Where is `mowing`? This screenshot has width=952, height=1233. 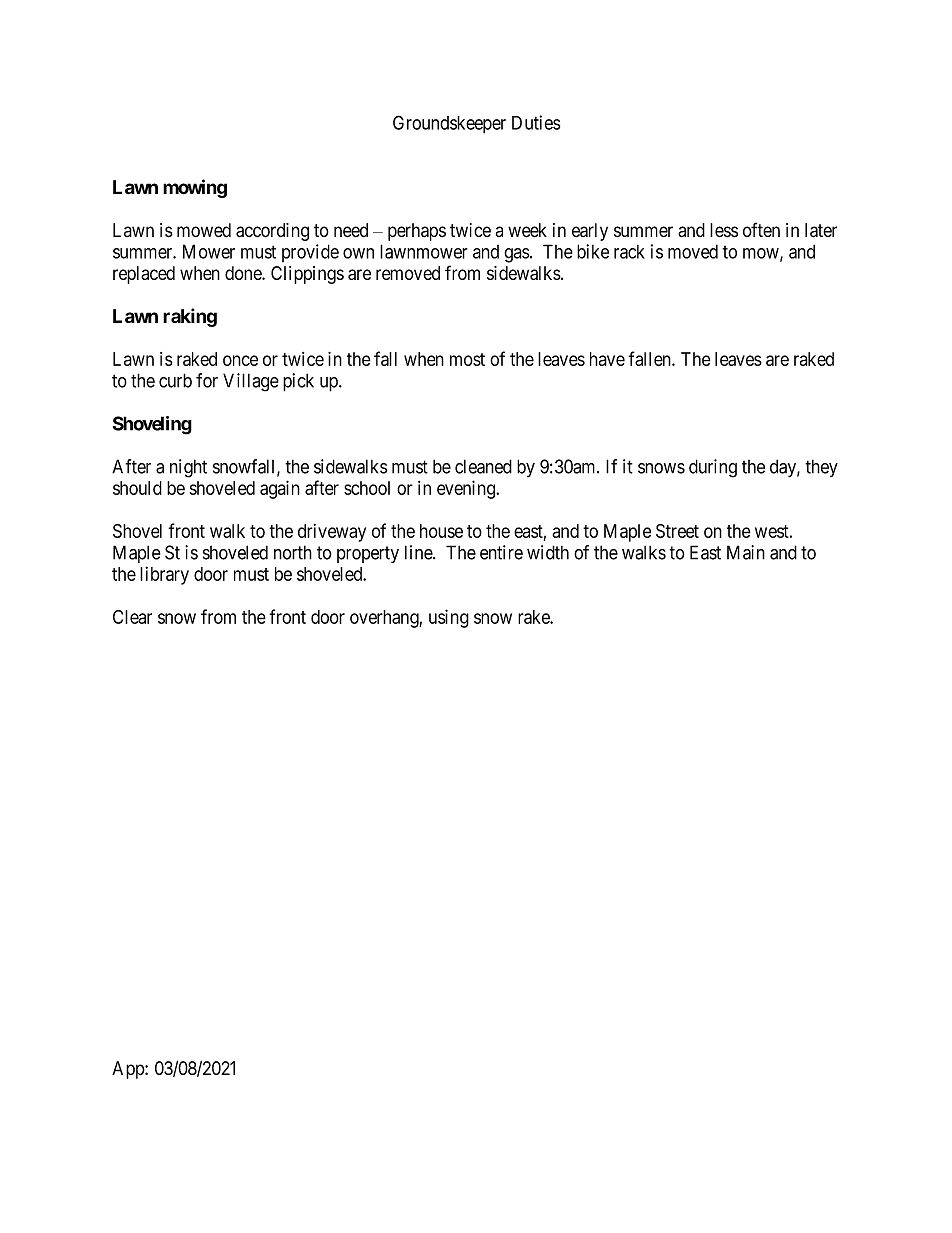 mowing is located at coordinates (195, 188).
